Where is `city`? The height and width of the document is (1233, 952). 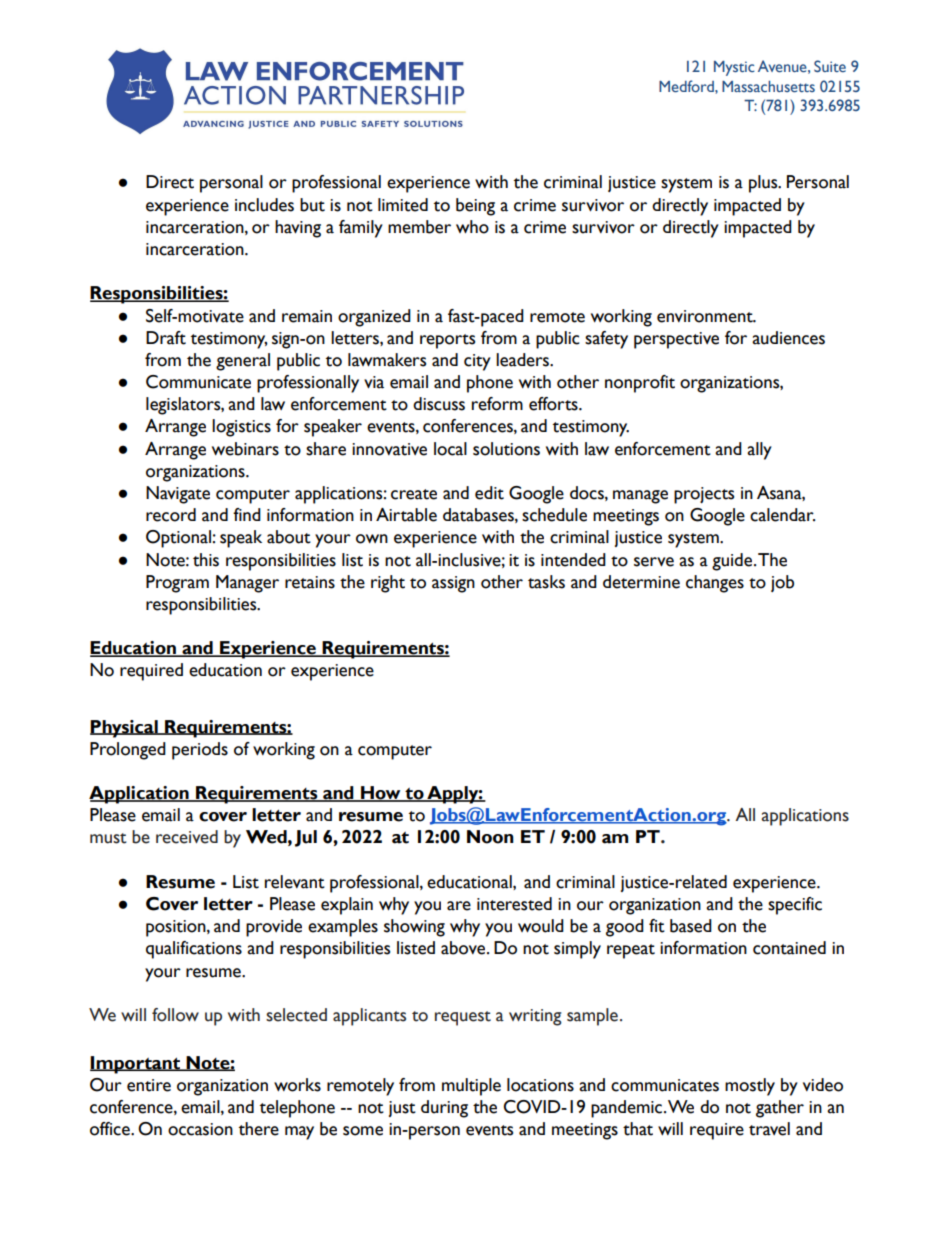 city is located at coordinates (477, 362).
